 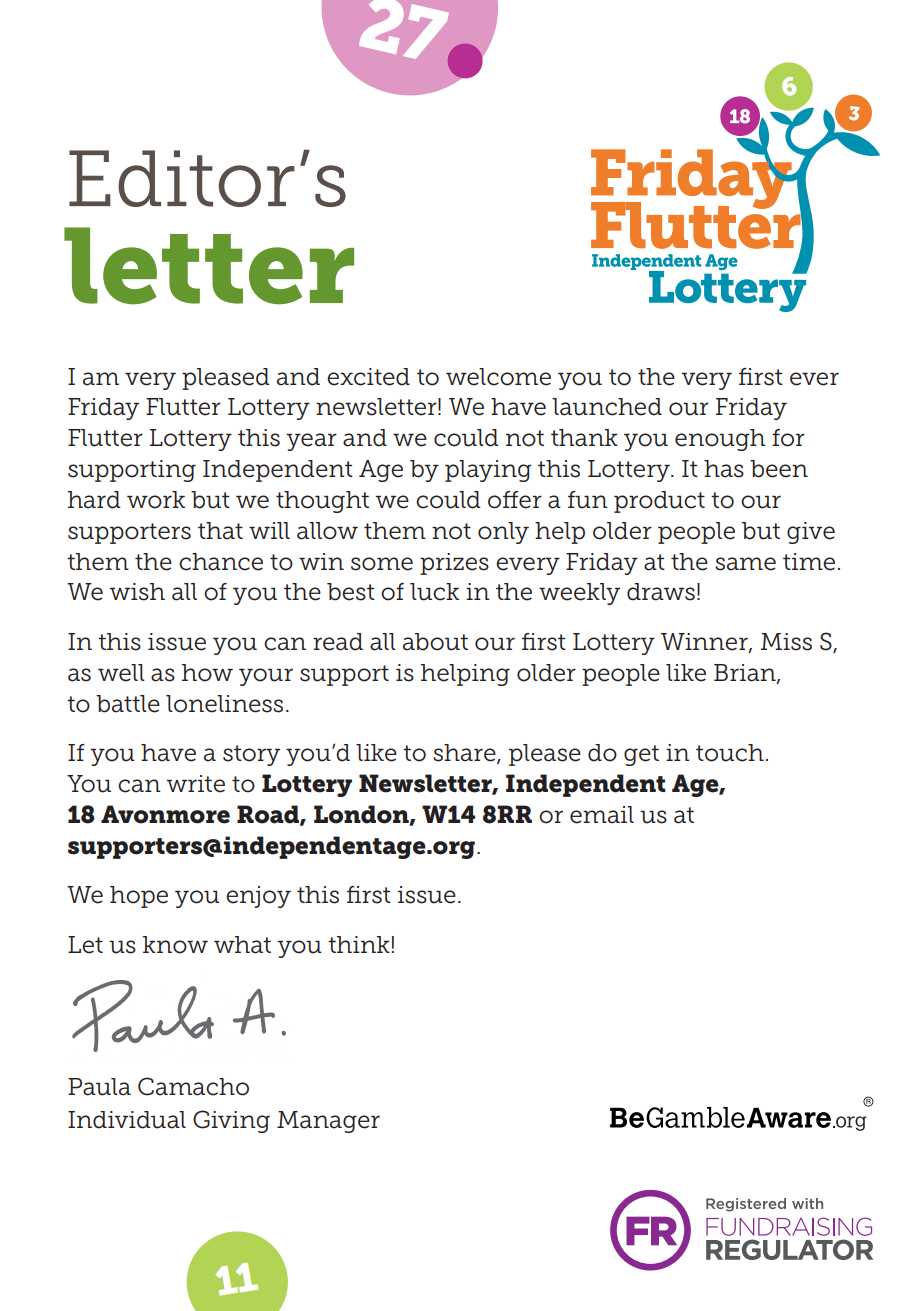 I want to click on write, so click(x=196, y=784).
